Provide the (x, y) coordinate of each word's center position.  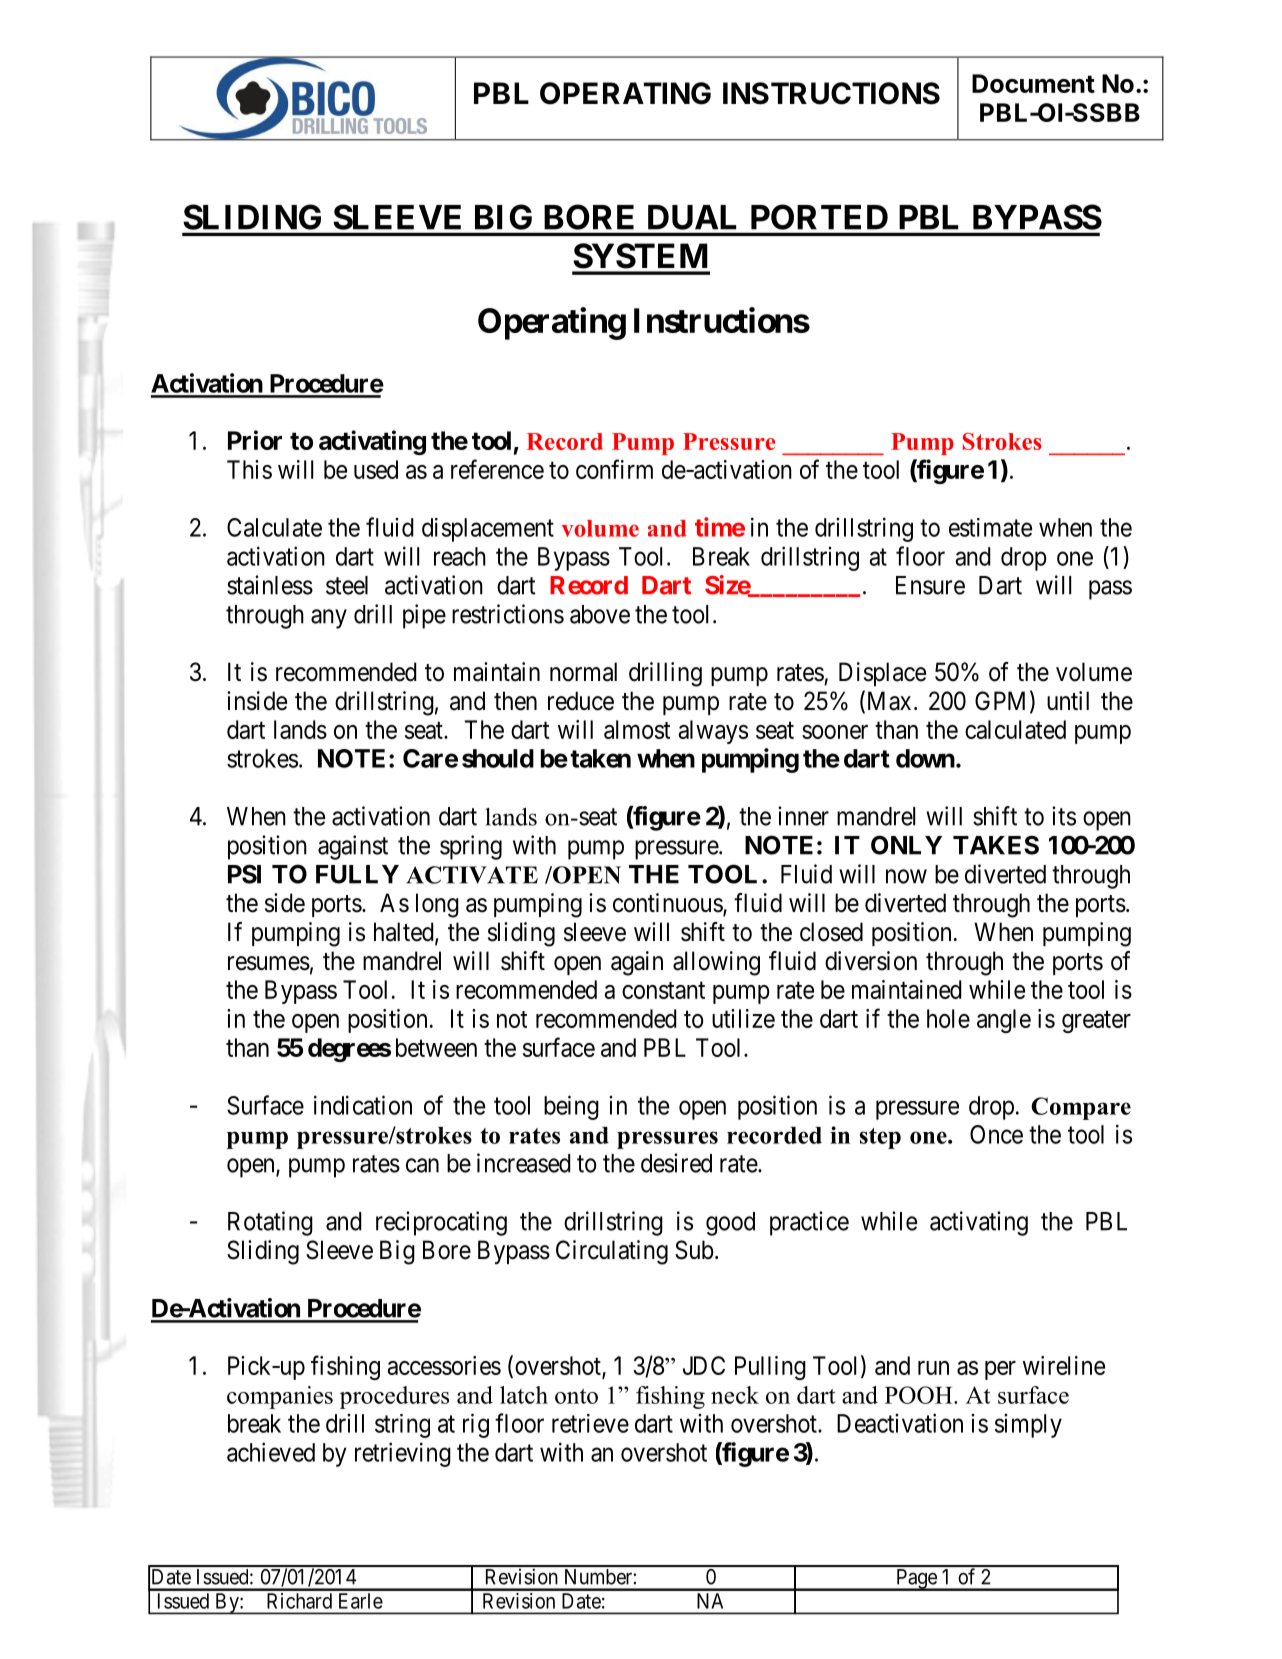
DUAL (692, 217)
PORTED (819, 217)
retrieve (590, 1423)
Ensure (930, 585)
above (600, 614)
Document (1033, 83)
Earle (361, 1601)
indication (363, 1105)
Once (996, 1134)
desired (676, 1163)
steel (347, 585)
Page (916, 1580)
